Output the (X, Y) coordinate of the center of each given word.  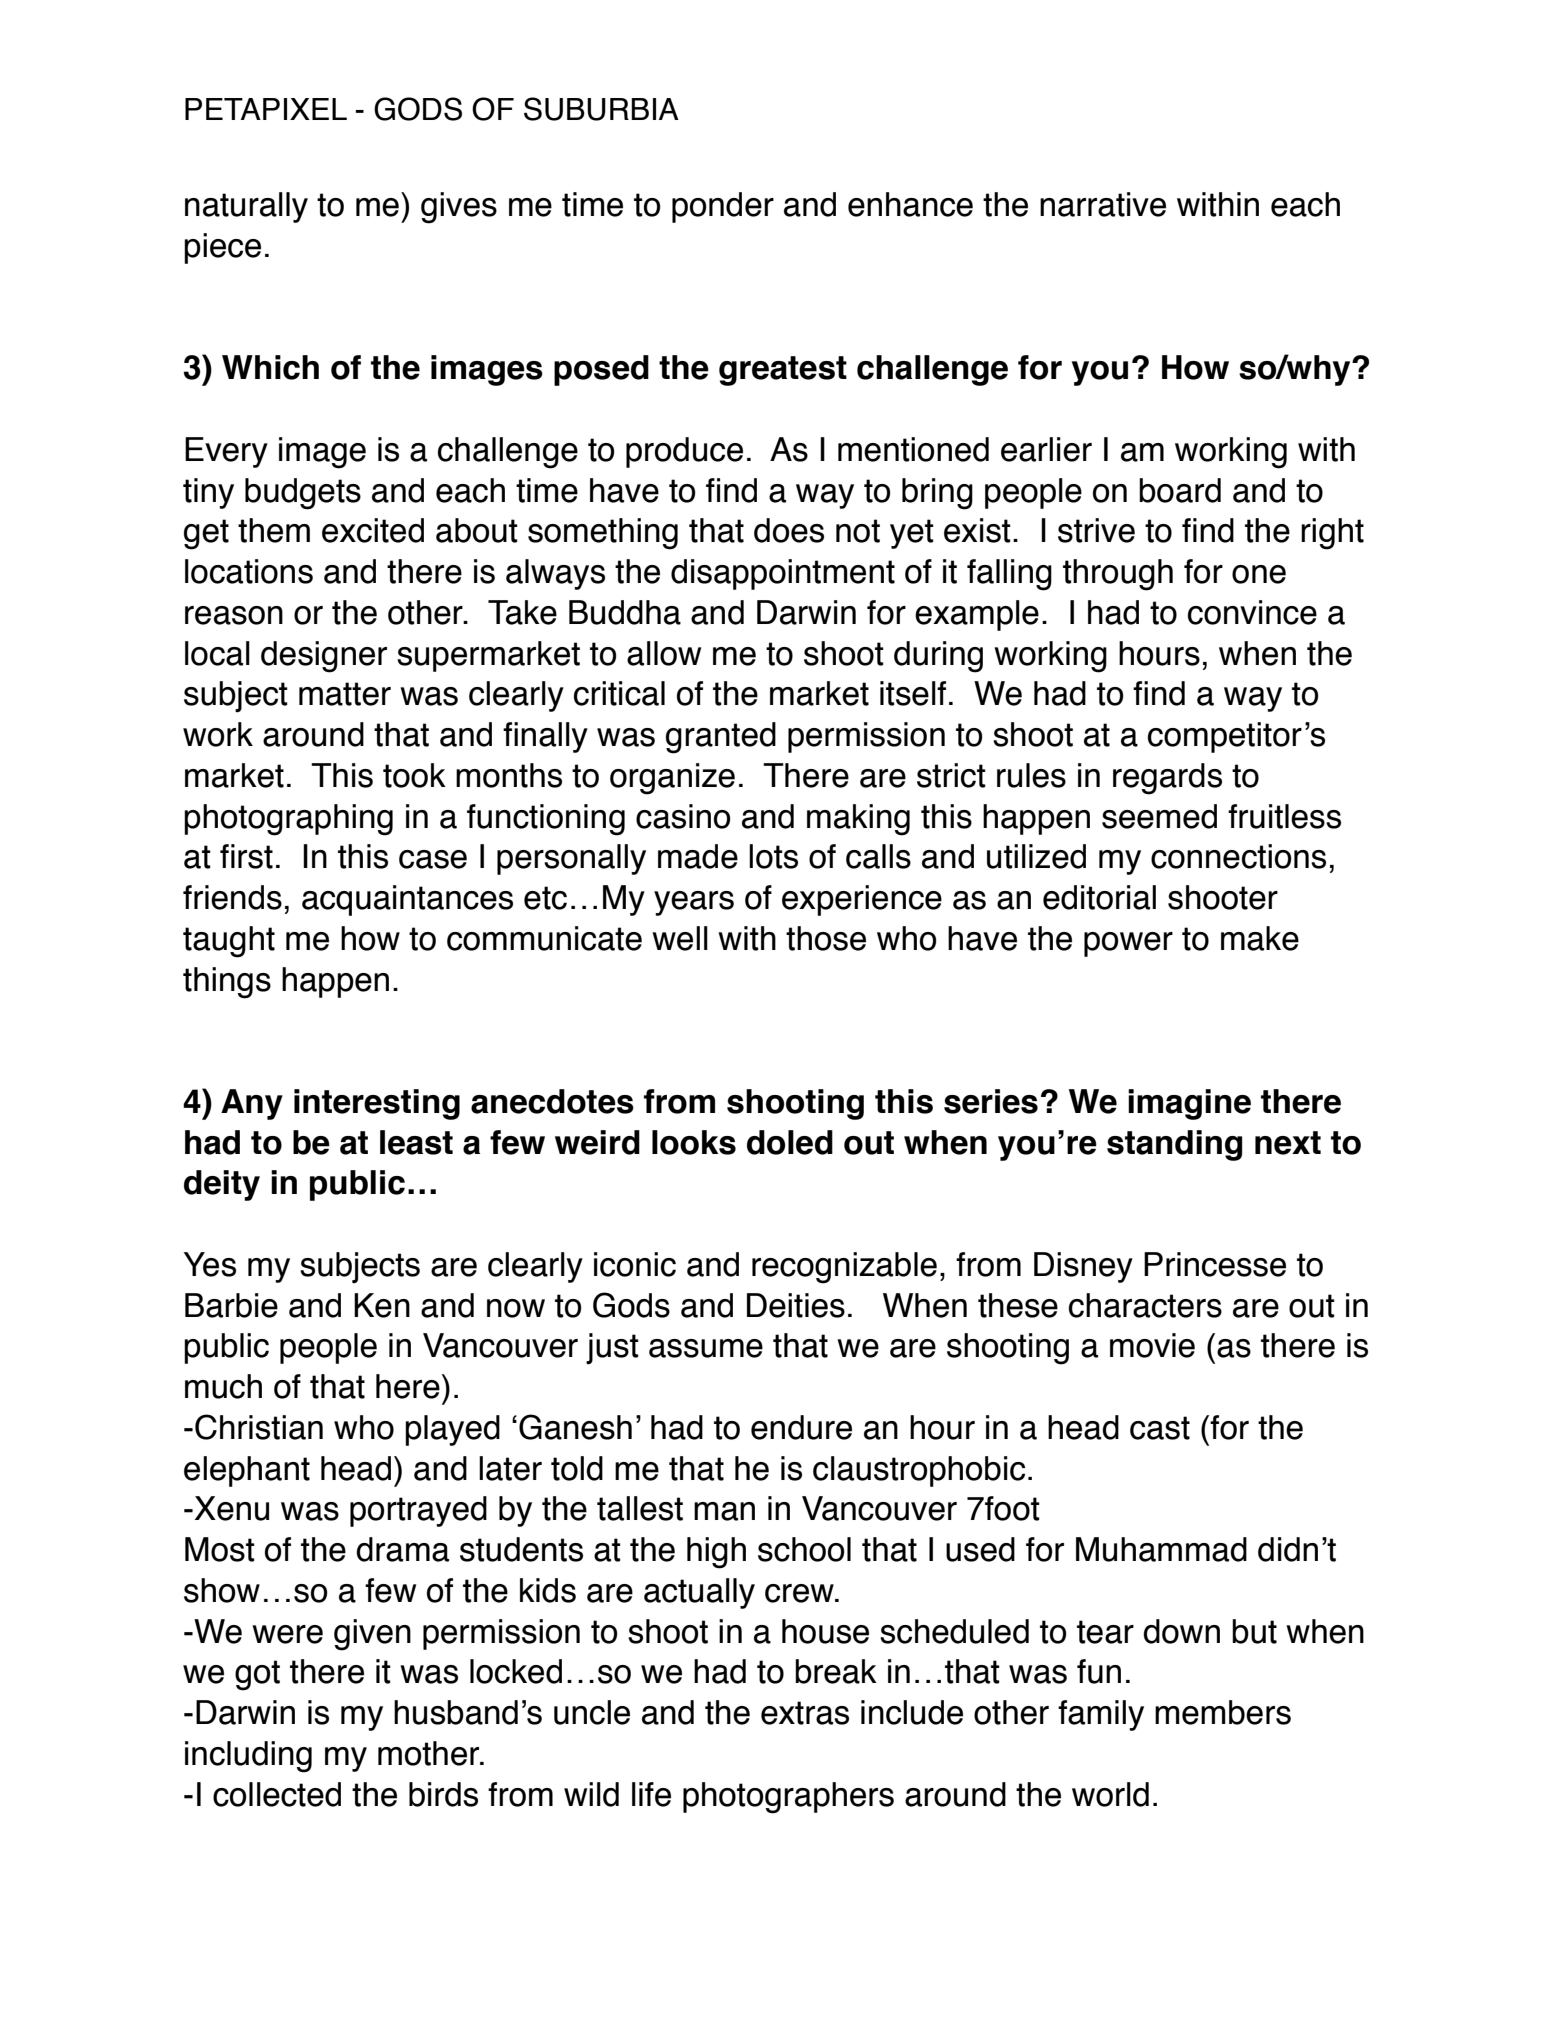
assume (706, 1348)
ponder (723, 207)
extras (805, 1713)
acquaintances (407, 900)
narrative (1103, 204)
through (1118, 575)
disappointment (783, 574)
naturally (246, 207)
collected (277, 1794)
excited (373, 530)
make (1260, 938)
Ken (382, 1305)
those (826, 938)
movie (1152, 1345)
